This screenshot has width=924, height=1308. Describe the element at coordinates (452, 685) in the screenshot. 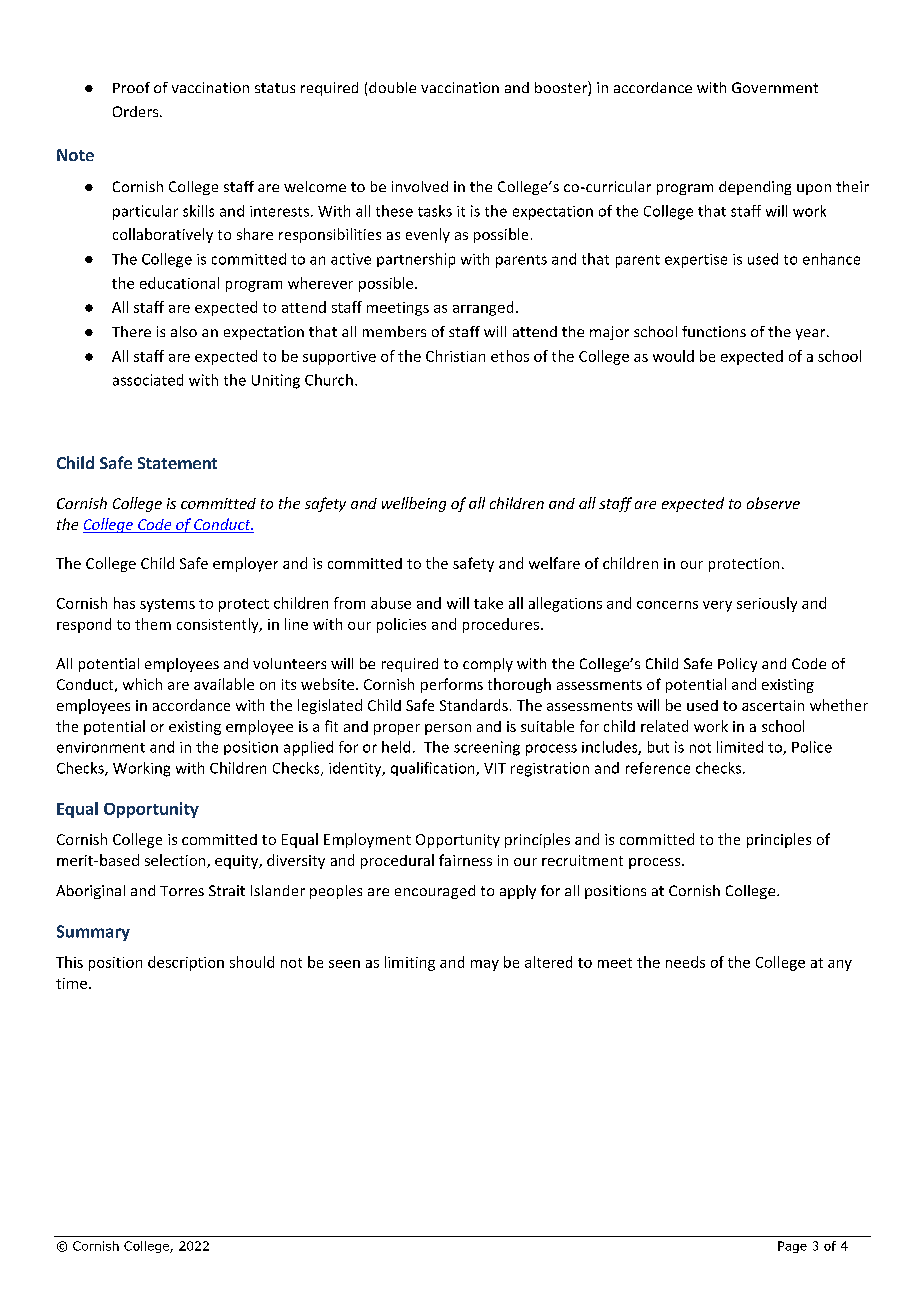

I see `performs` at that location.
